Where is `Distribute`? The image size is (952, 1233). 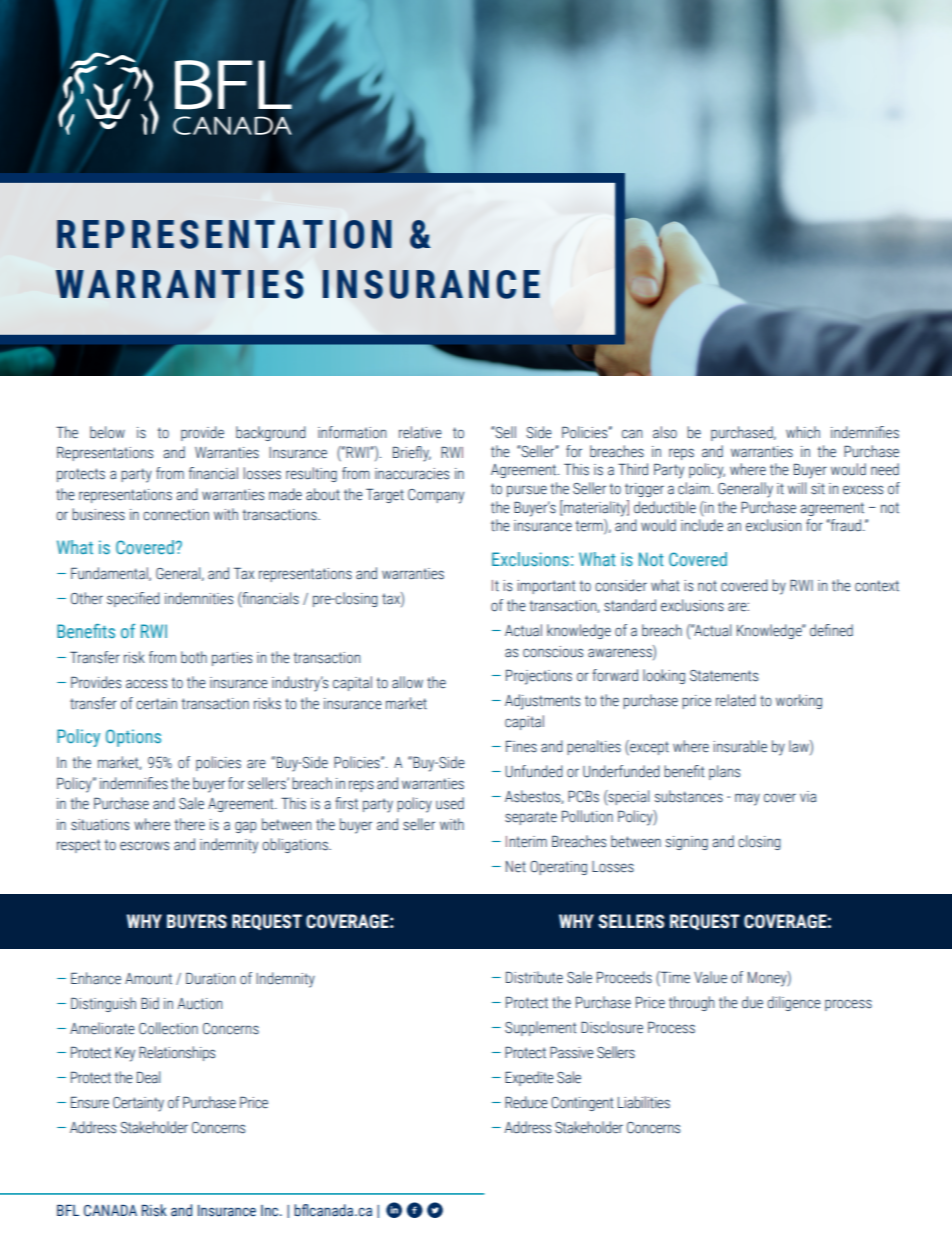 Distribute is located at coordinates (534, 977).
